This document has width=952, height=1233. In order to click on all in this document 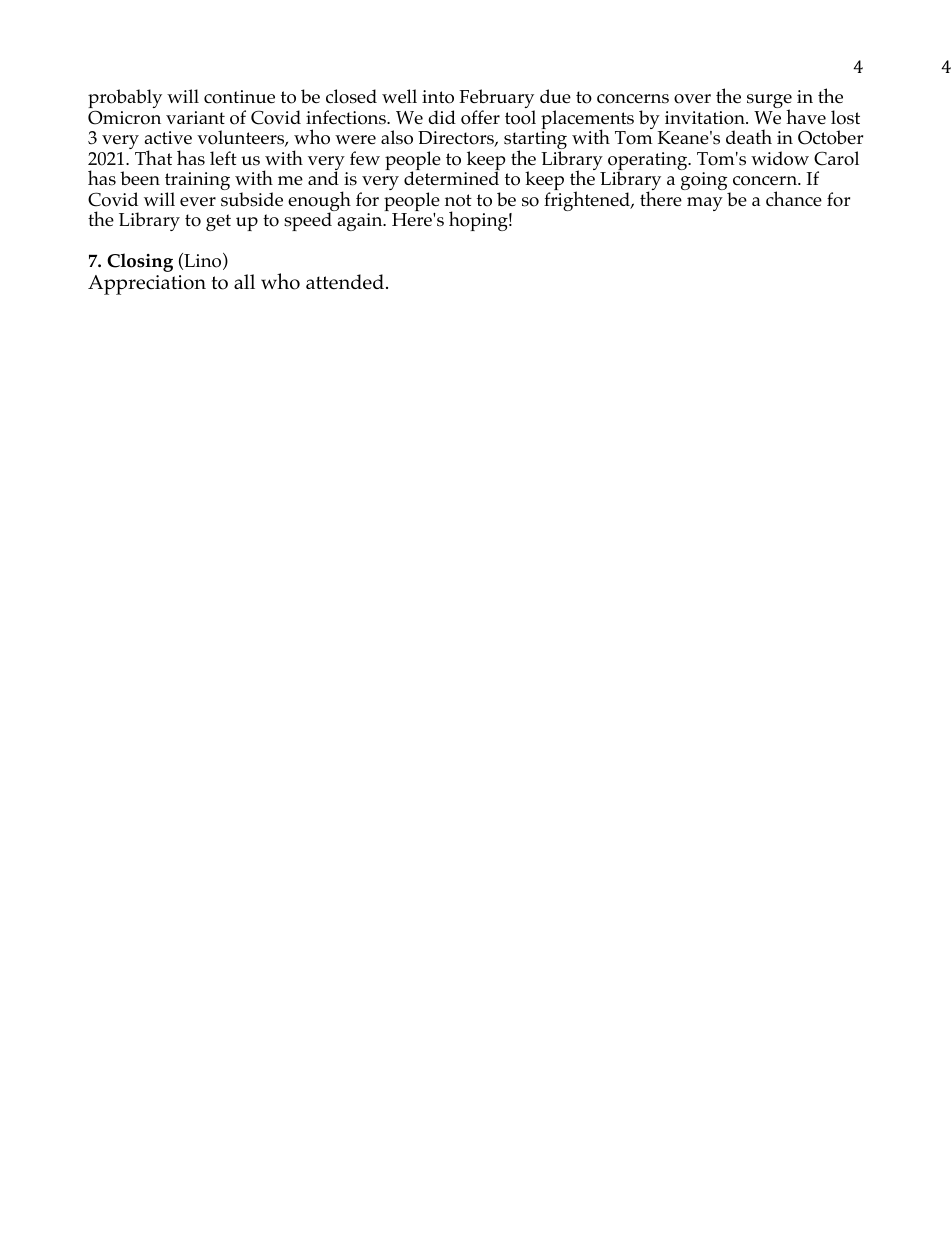, I will do `click(244, 281)`.
